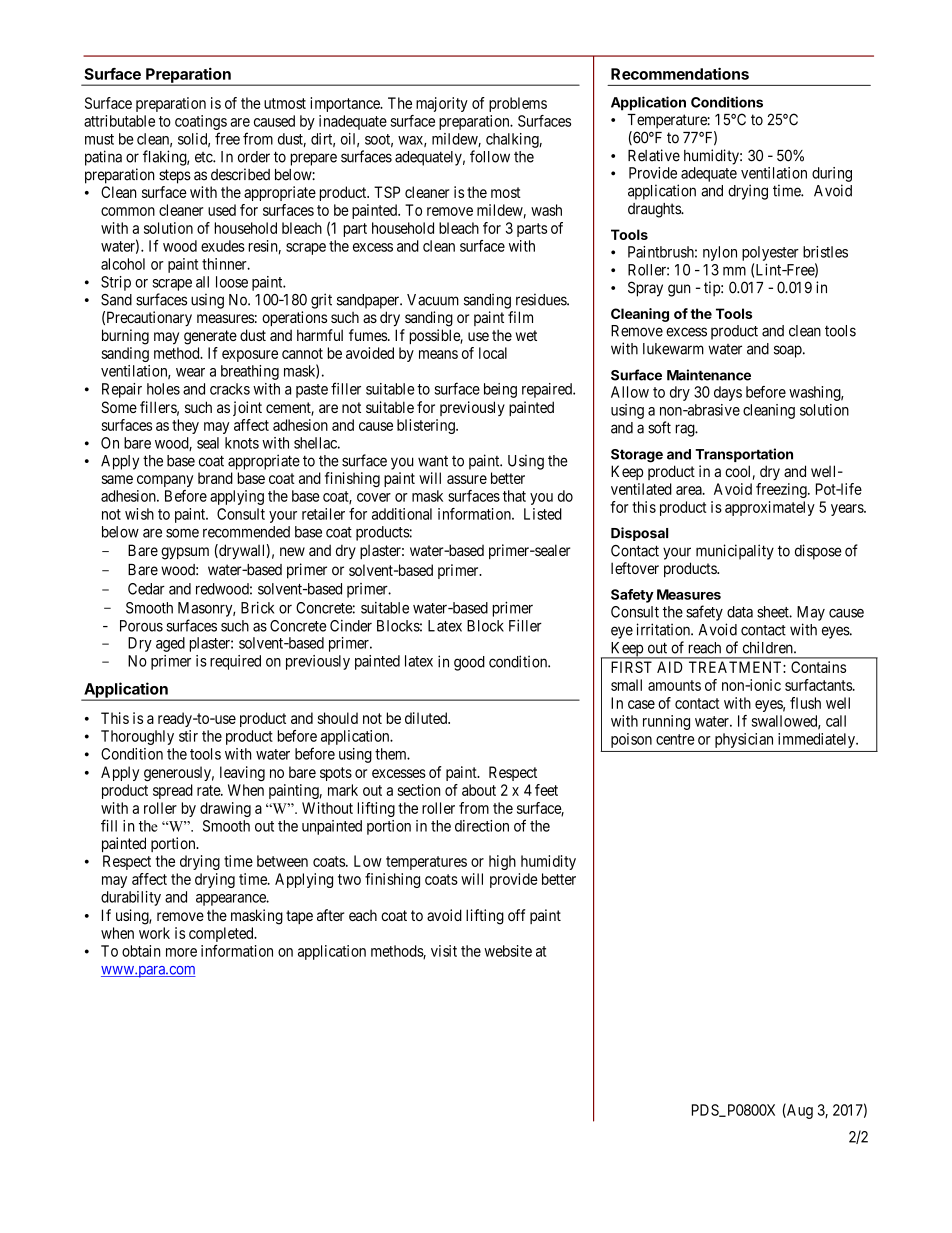 This screenshot has width=952, height=1233. What do you see at coordinates (442, 104) in the screenshot?
I see `majority` at bounding box center [442, 104].
